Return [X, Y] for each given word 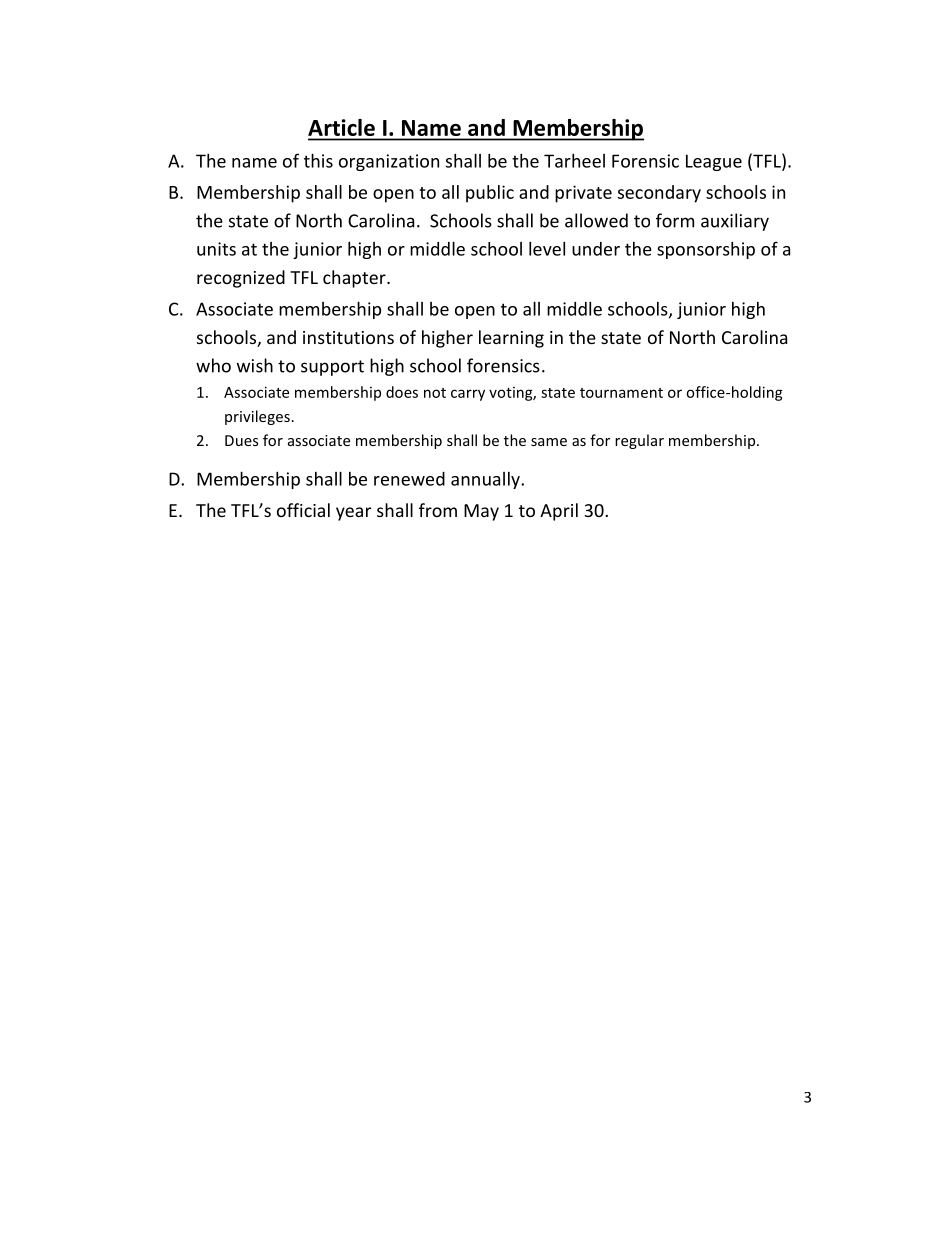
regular [639, 441]
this [318, 160]
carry [468, 395]
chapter [355, 279]
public [490, 194]
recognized [241, 279]
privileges [257, 417]
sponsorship [706, 250]
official [303, 510]
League [714, 162]
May [481, 512]
